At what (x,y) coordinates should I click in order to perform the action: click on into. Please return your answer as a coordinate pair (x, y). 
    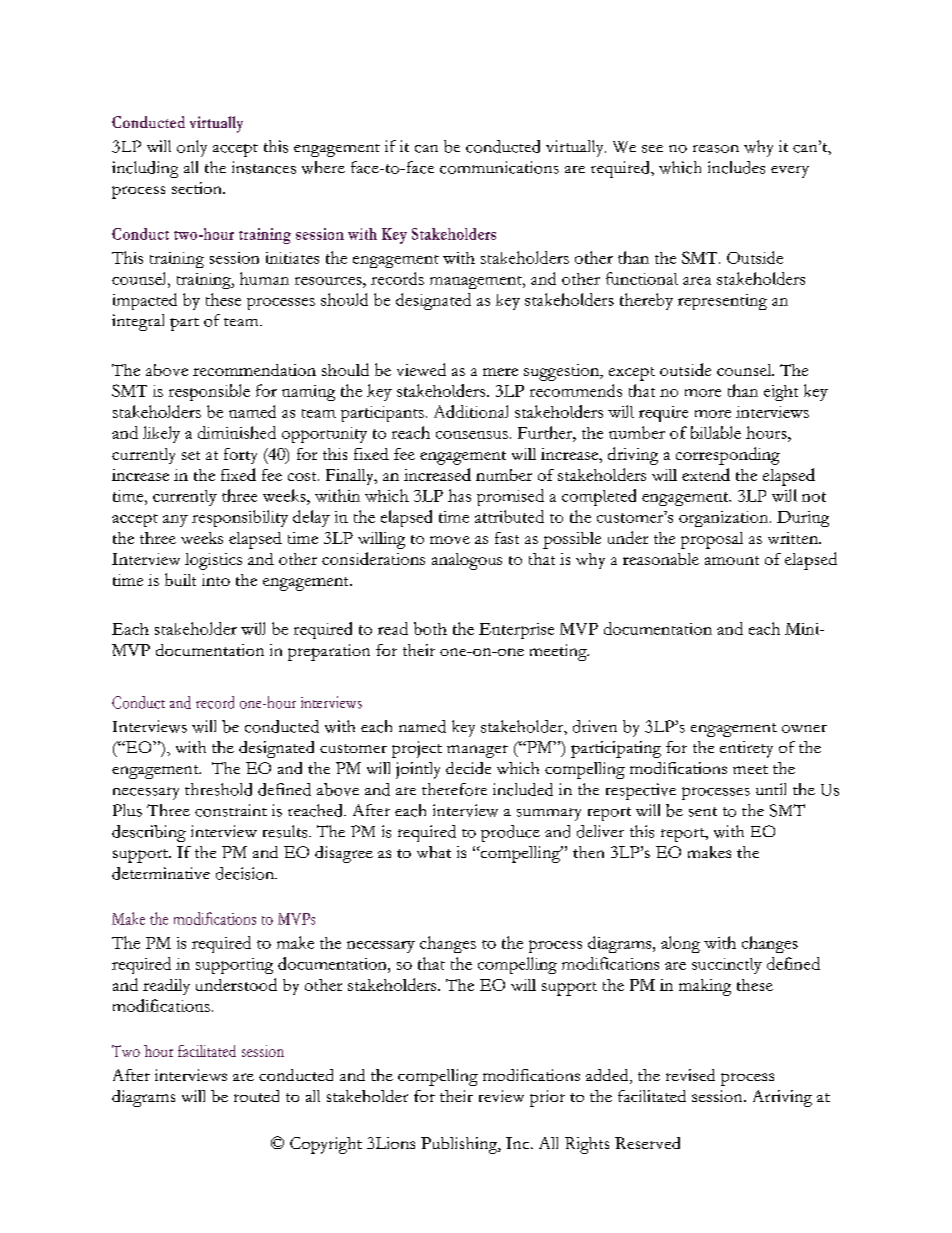
    Looking at the image, I should click on (216, 580).
